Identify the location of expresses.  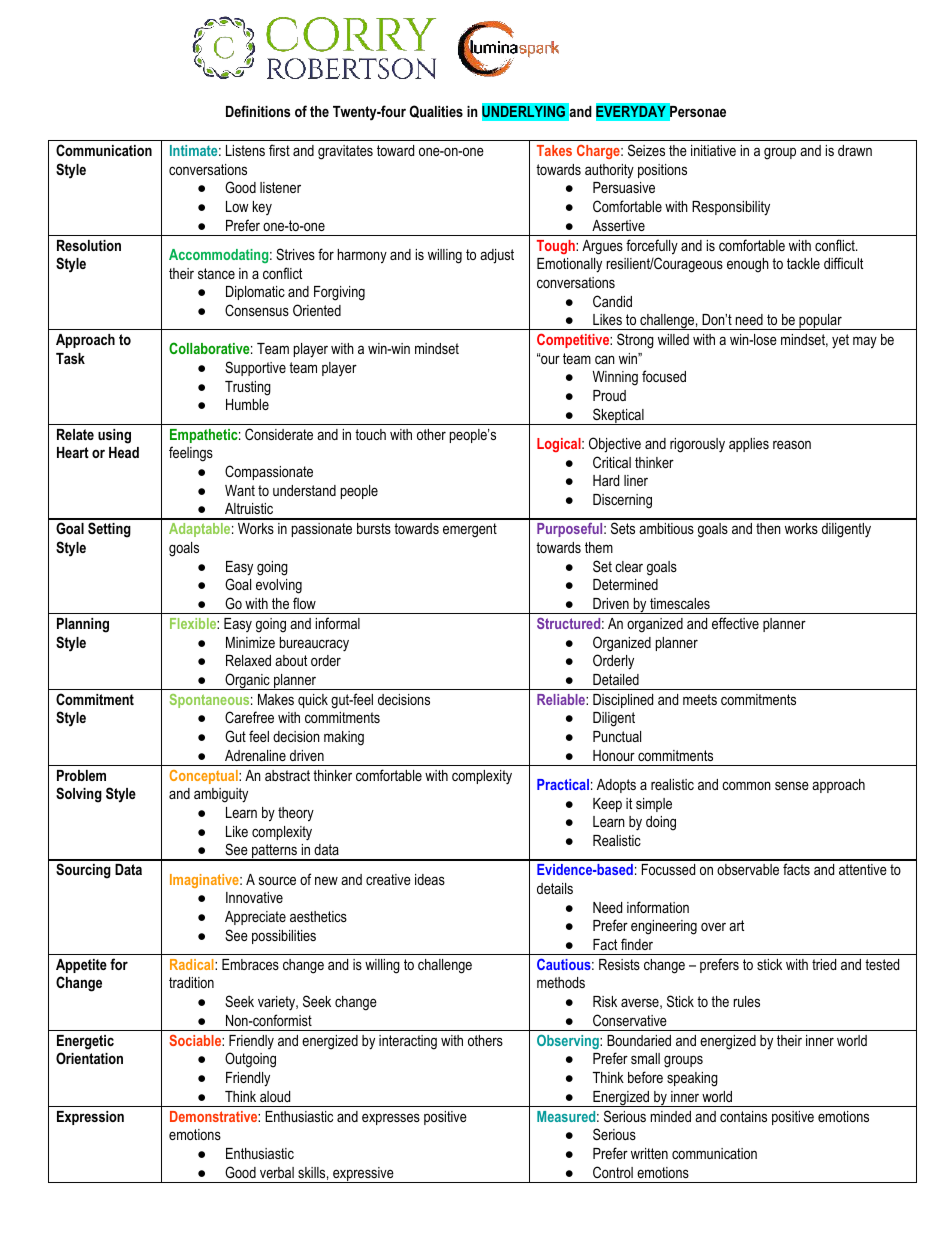
(391, 1119).
